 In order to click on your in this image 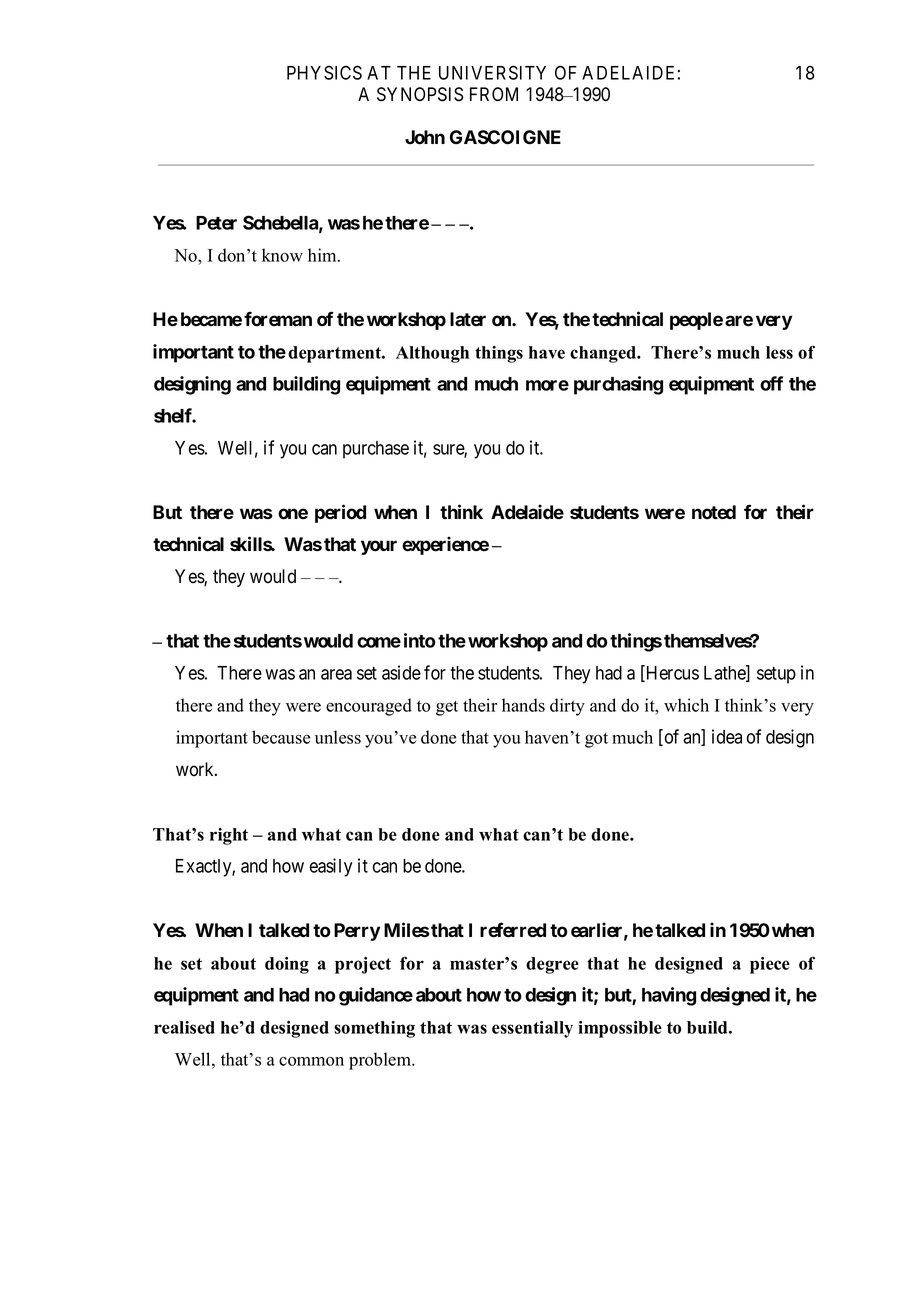, I will do `click(379, 547)`.
